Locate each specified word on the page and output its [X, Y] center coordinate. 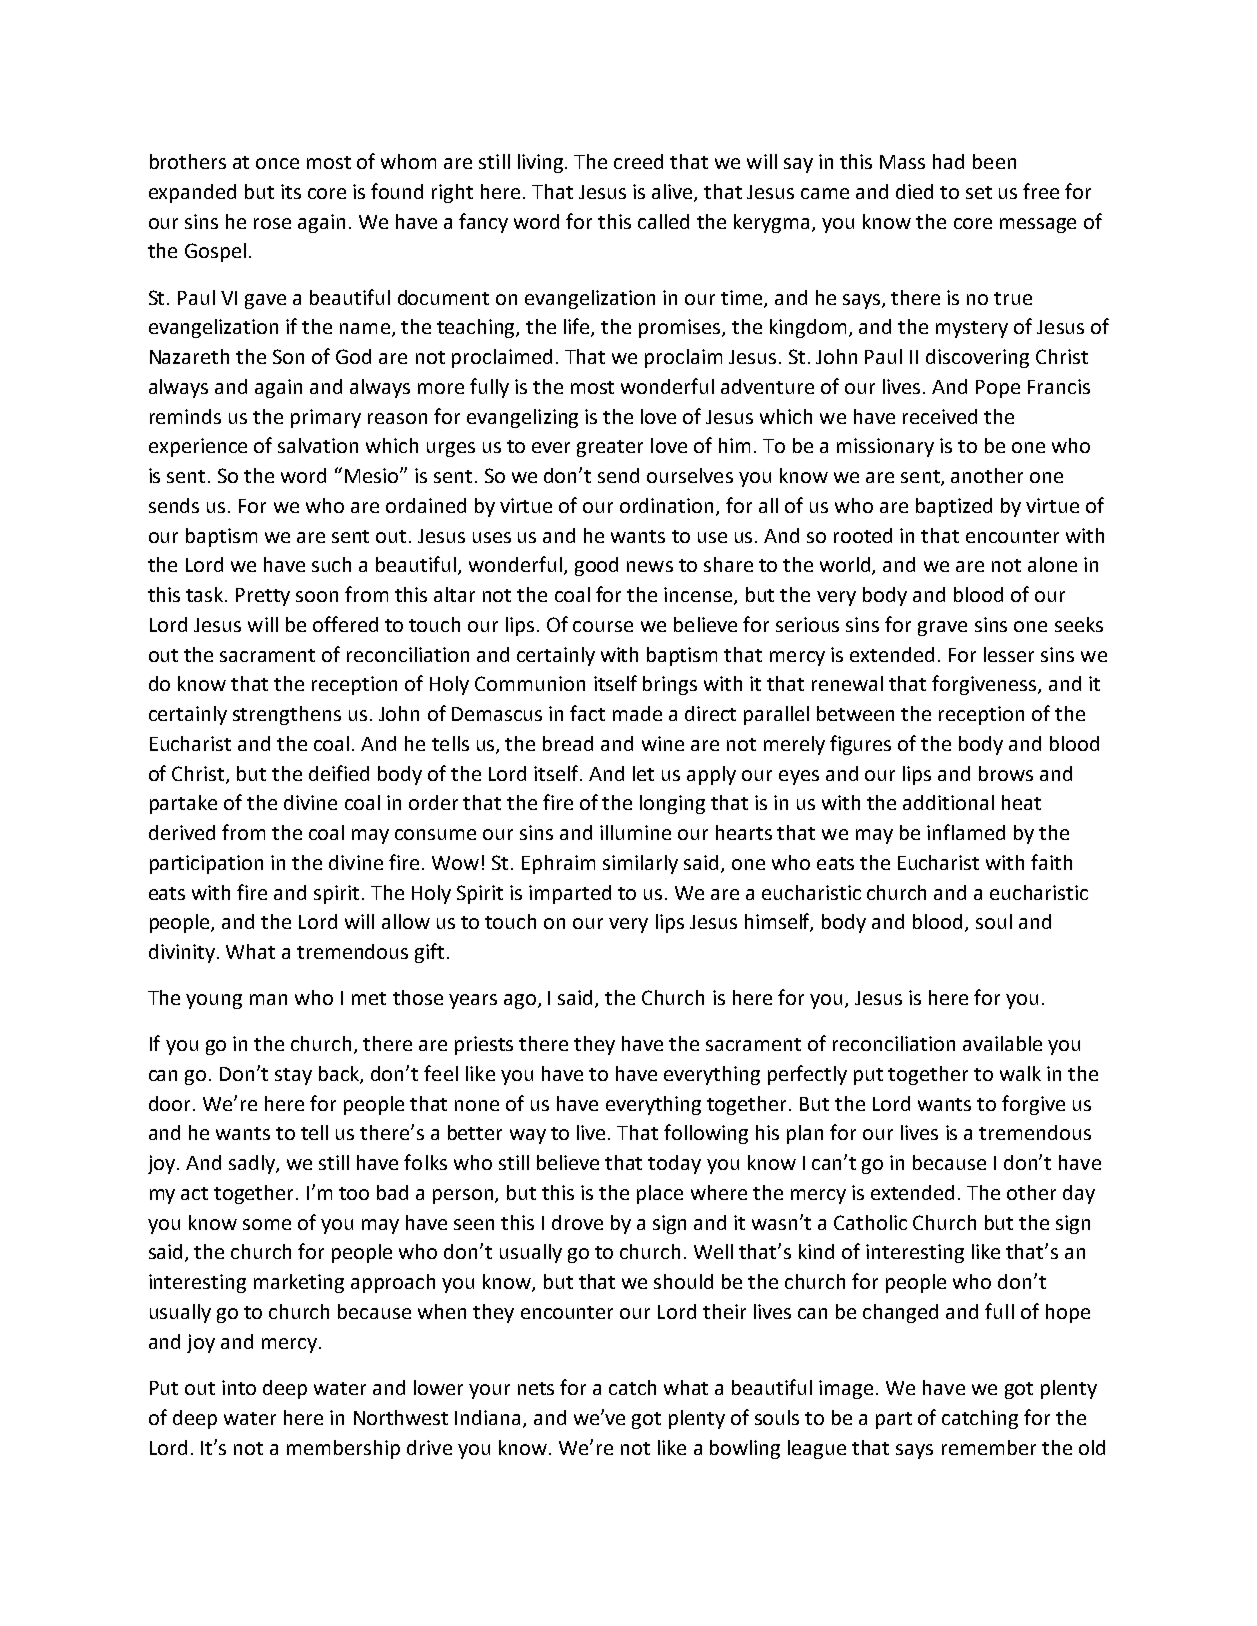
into [239, 1387]
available [1002, 1043]
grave [942, 628]
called [663, 221]
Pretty [263, 597]
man [268, 999]
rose [272, 223]
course [603, 626]
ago [520, 1001]
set [979, 192]
